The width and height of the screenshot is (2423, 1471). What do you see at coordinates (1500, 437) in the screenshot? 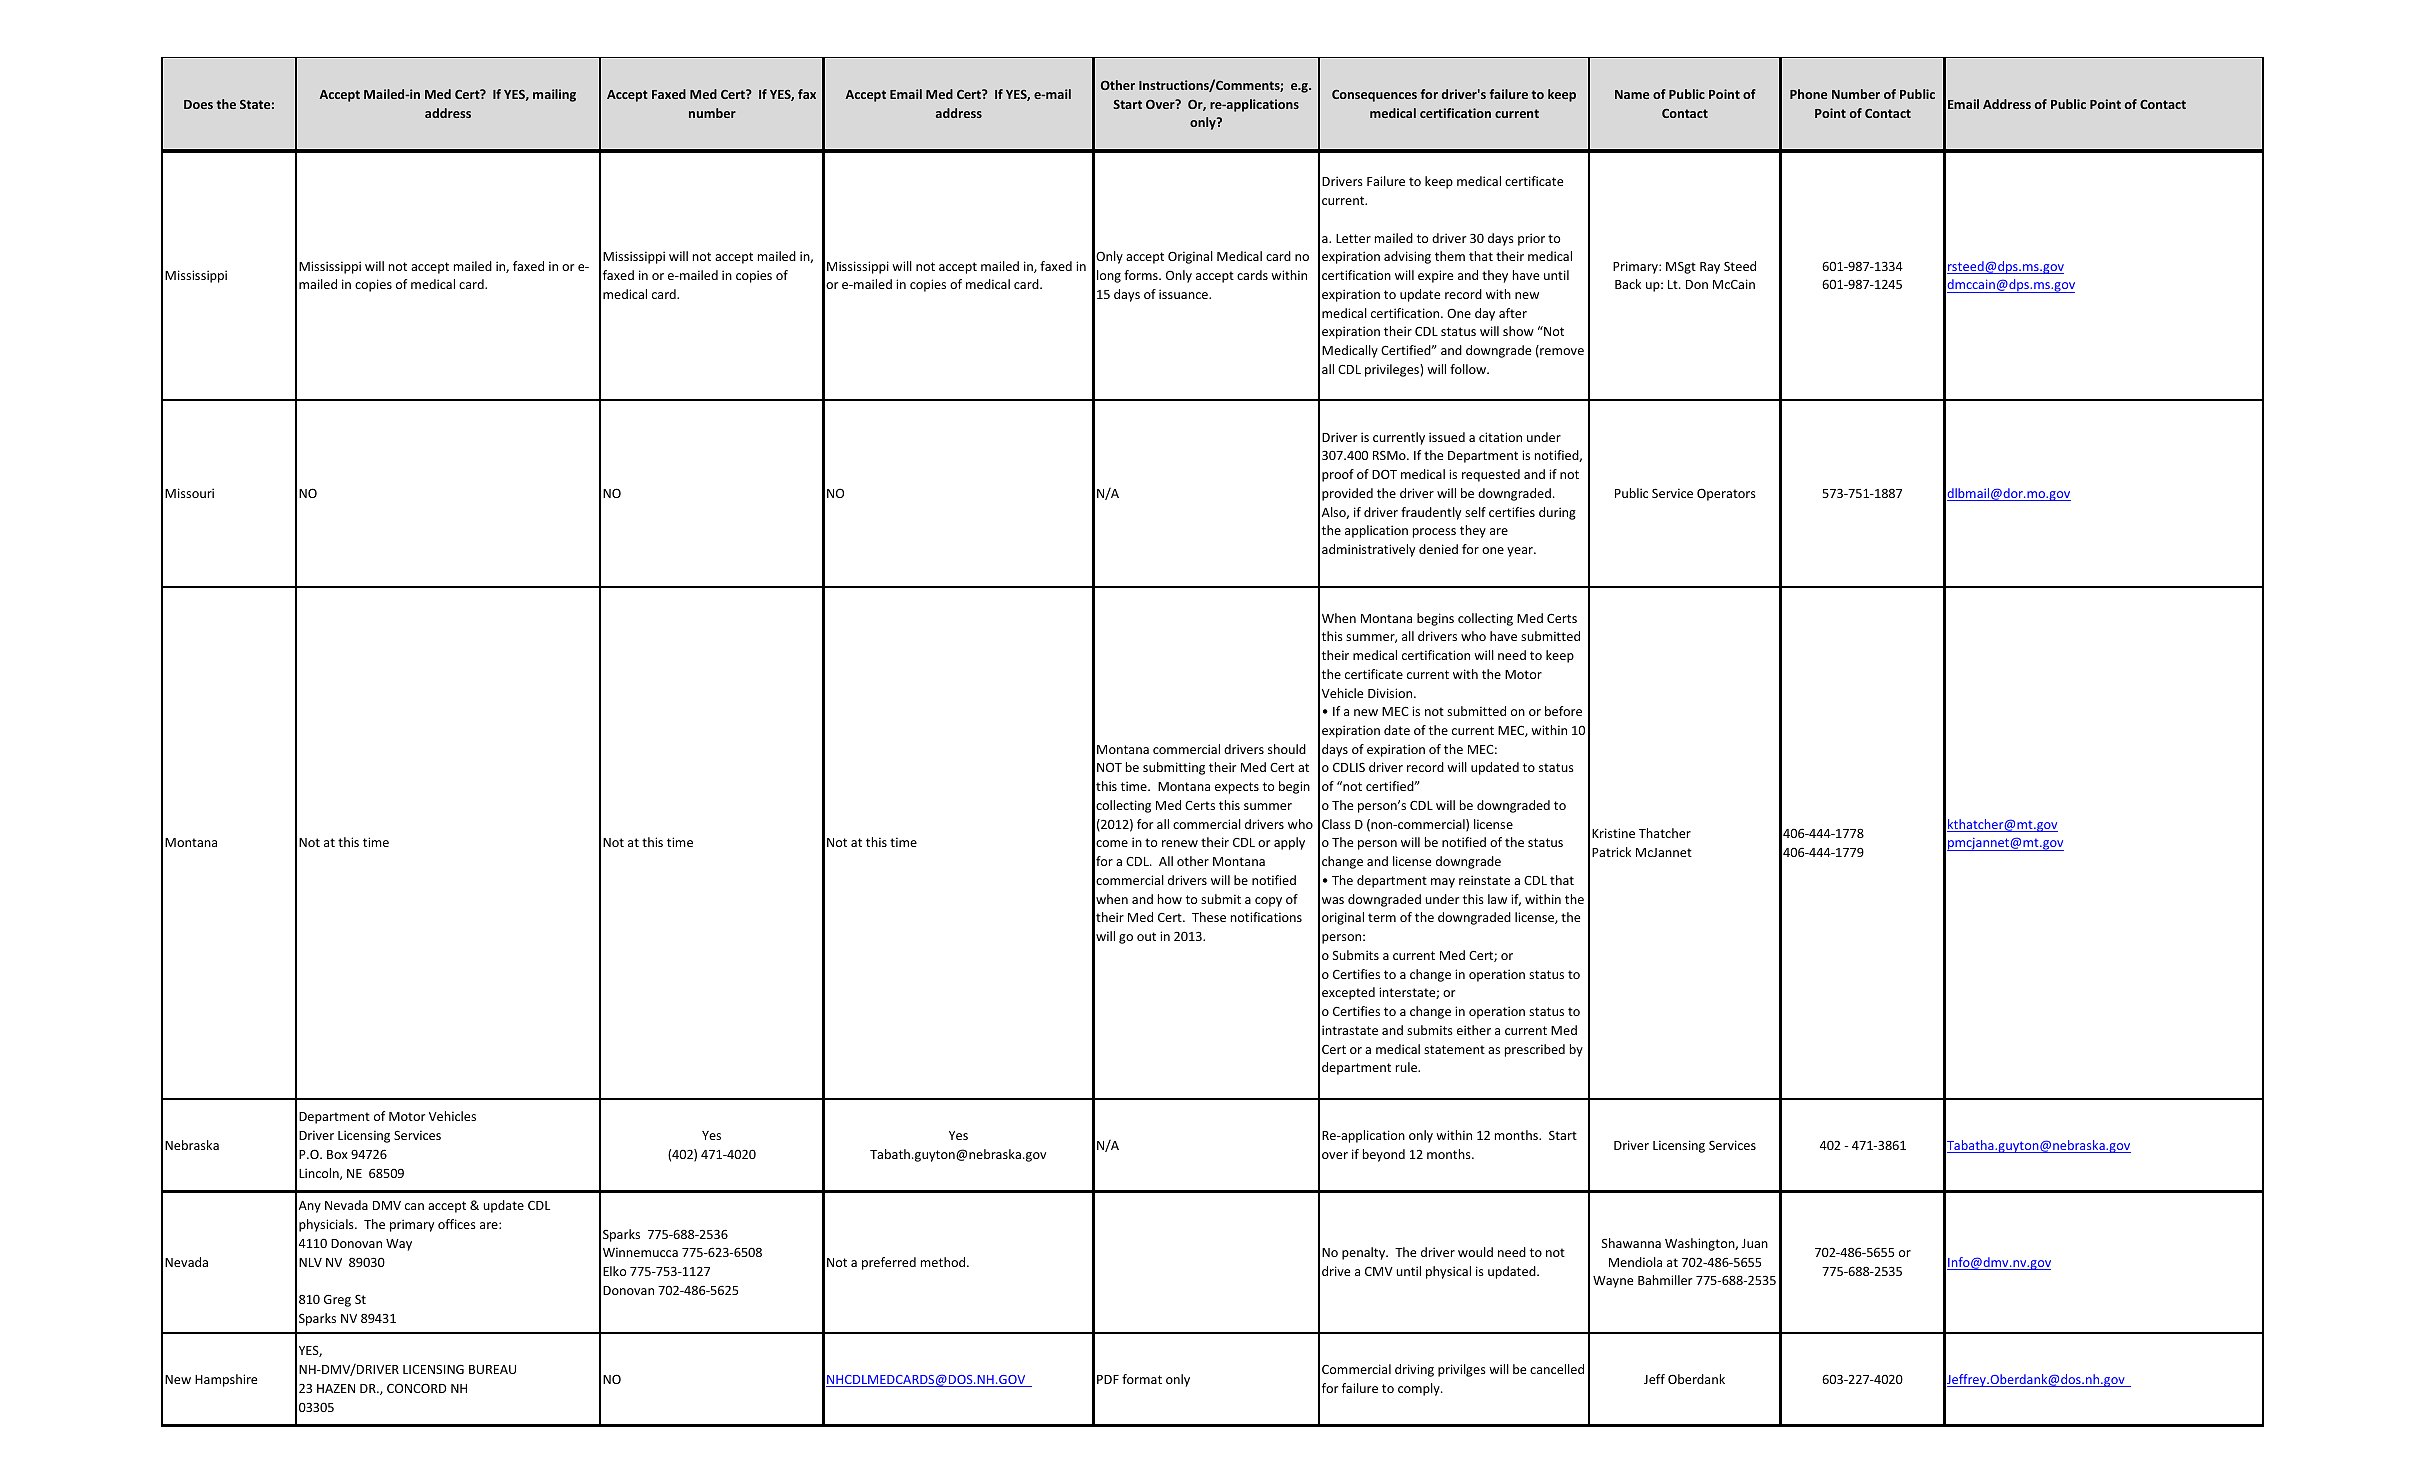
I see `citation` at bounding box center [1500, 437].
